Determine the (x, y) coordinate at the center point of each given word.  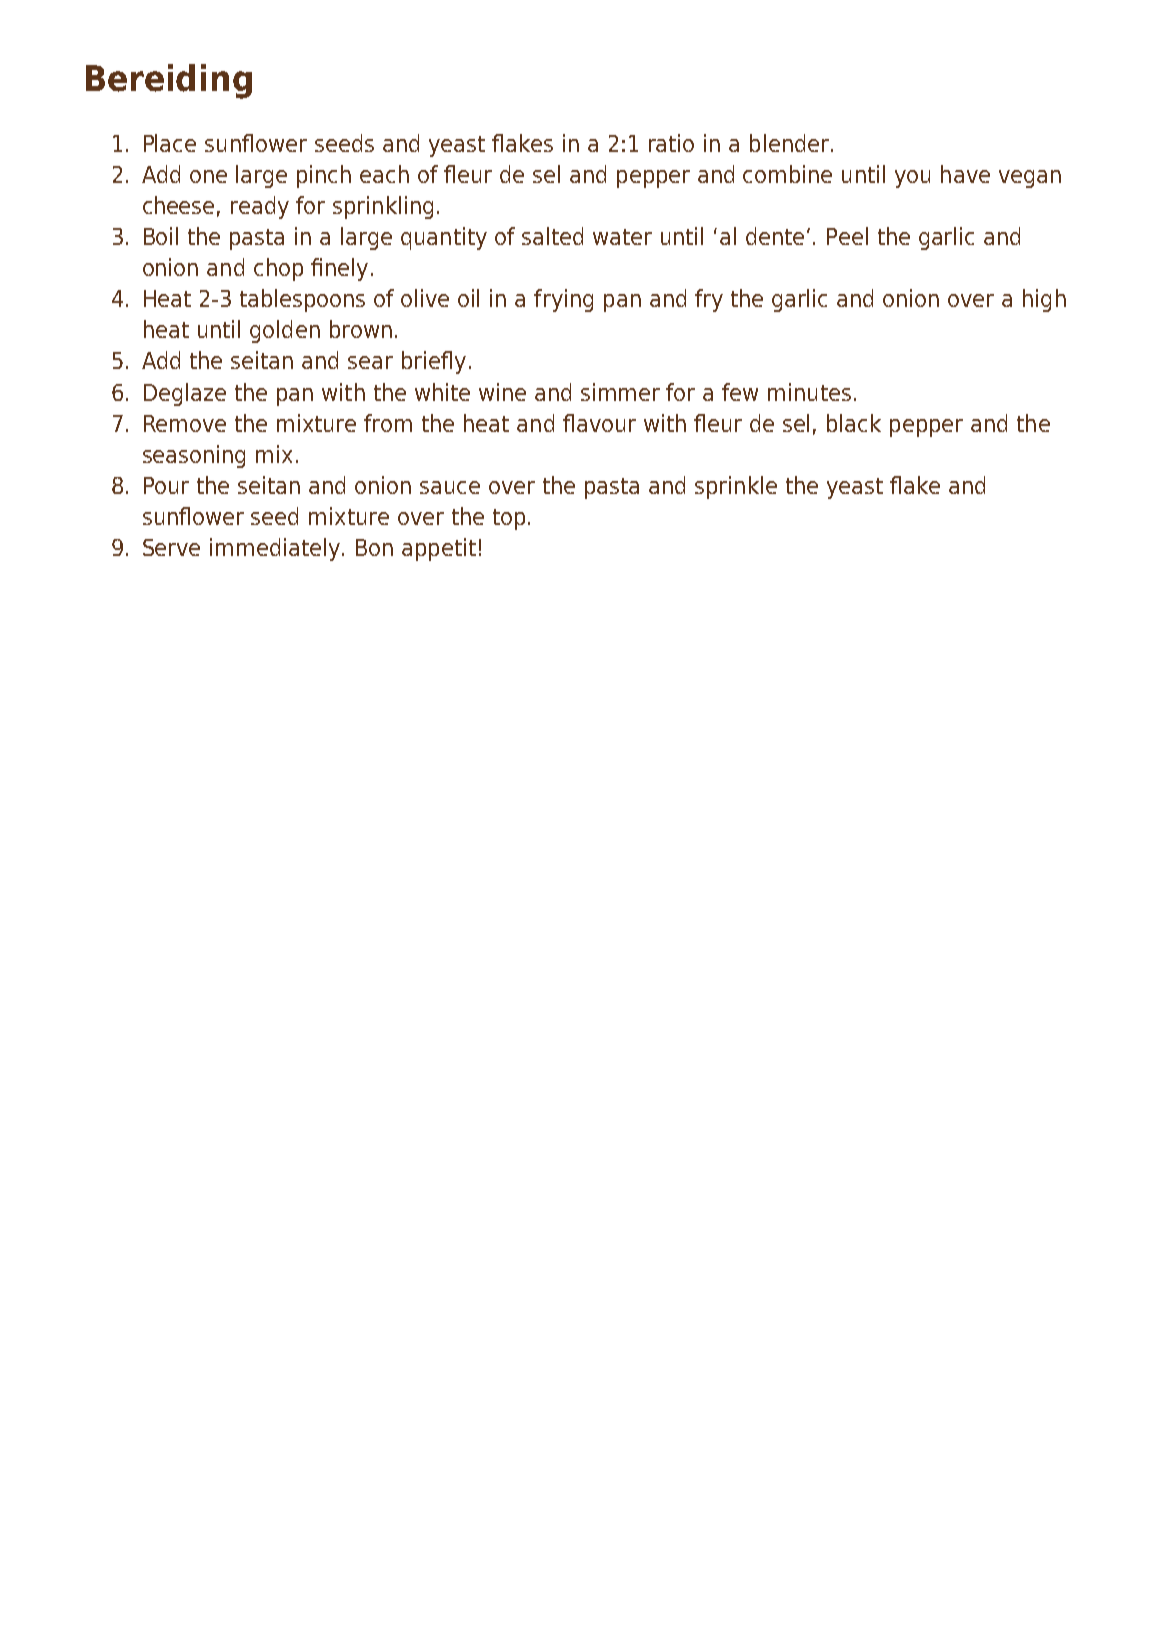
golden (285, 331)
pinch (324, 176)
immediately (275, 549)
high (1044, 300)
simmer (620, 392)
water (622, 237)
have (965, 174)
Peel (847, 236)
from (388, 423)
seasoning (194, 456)
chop (278, 269)
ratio (671, 143)
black (854, 423)
